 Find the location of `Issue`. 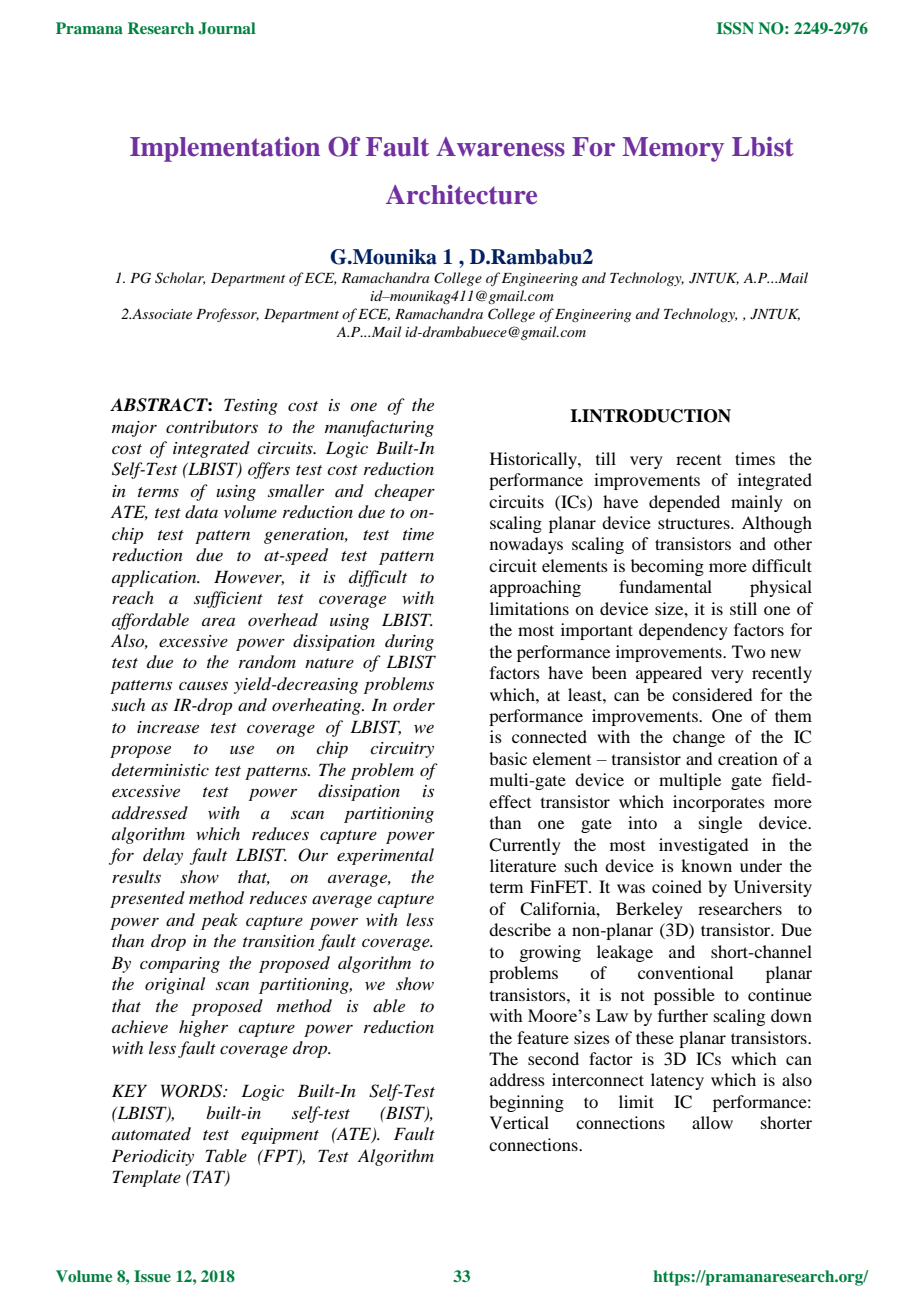

Issue is located at coordinates (152, 1276).
